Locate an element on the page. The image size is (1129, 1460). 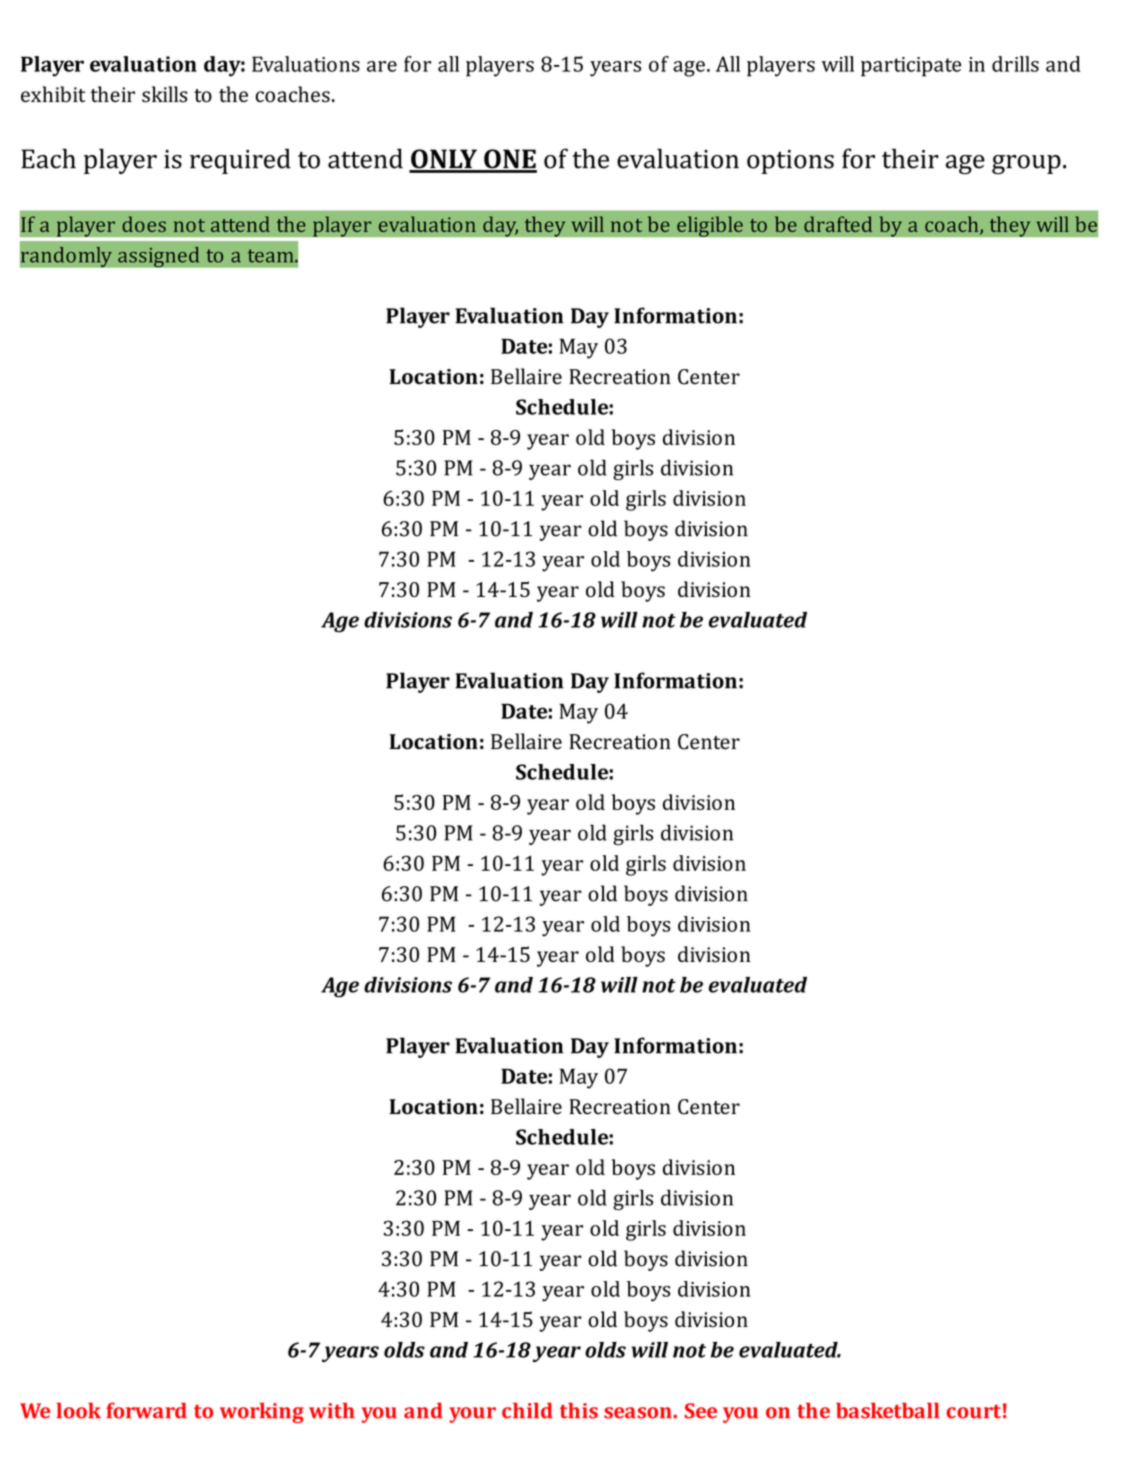
drafted is located at coordinates (838, 224).
